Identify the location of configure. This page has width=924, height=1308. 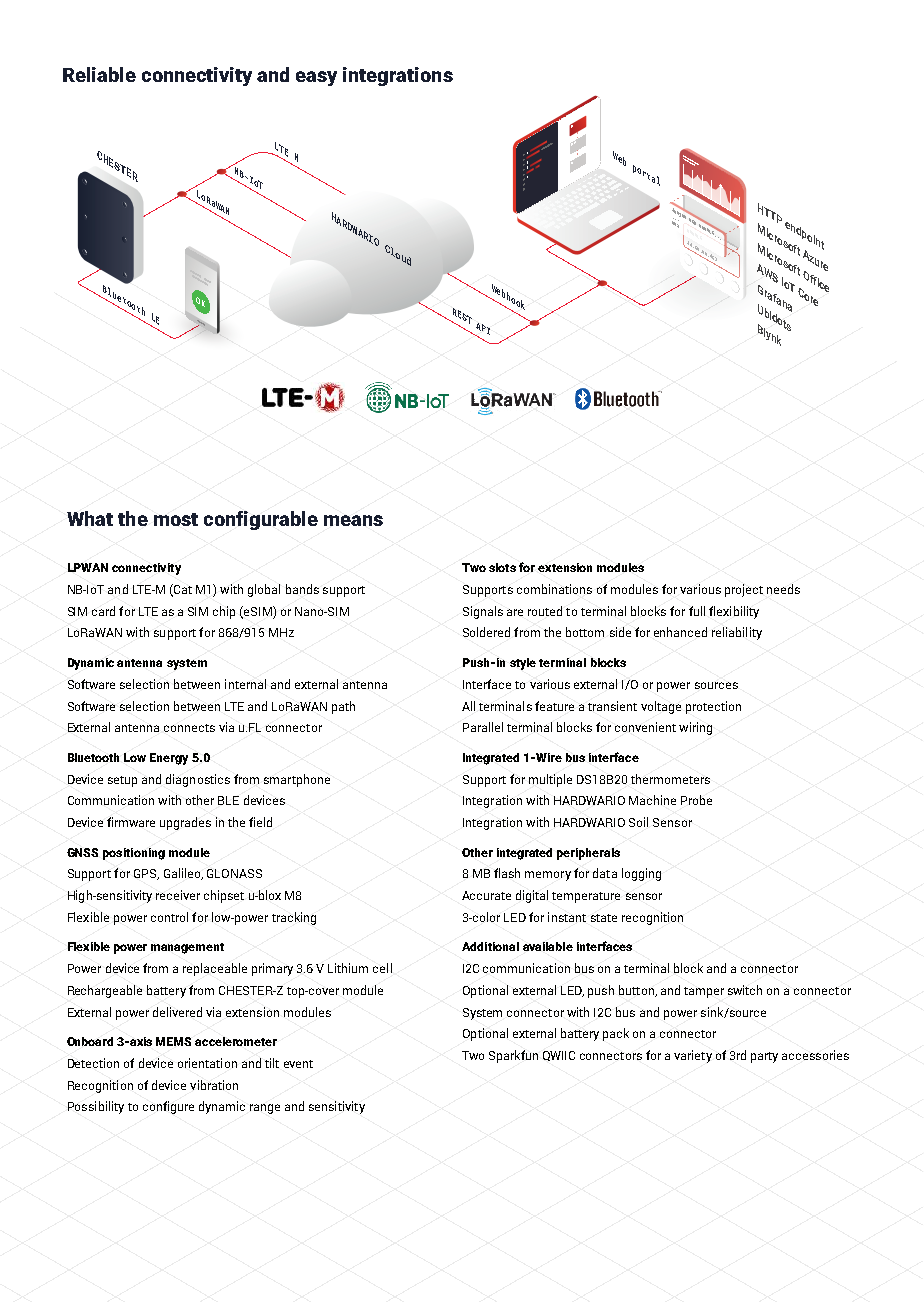
(168, 1107).
